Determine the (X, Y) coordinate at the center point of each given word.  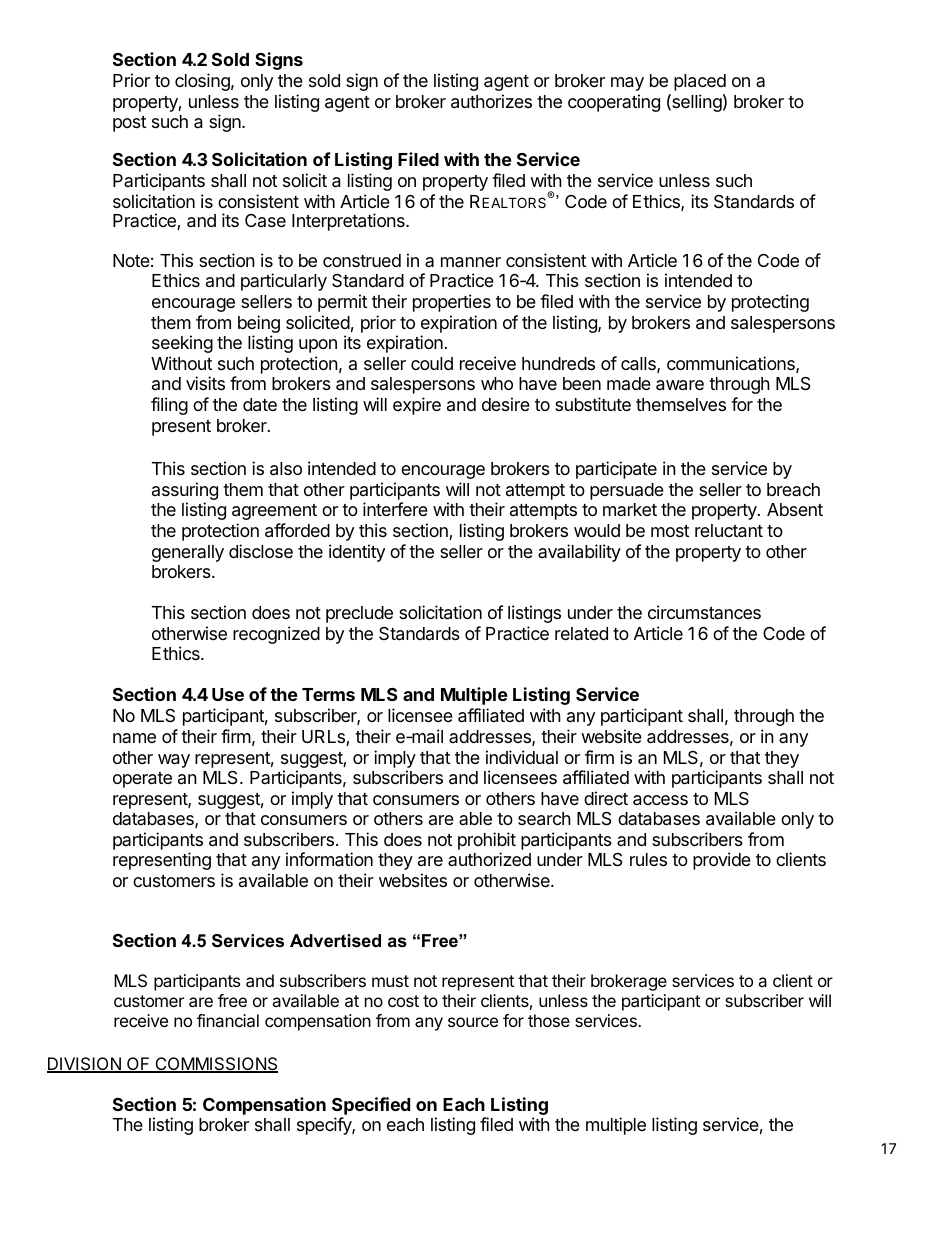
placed (700, 82)
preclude (359, 614)
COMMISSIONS (215, 1065)
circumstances (704, 612)
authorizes (491, 101)
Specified (371, 1107)
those (549, 1020)
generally (188, 553)
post (129, 124)
